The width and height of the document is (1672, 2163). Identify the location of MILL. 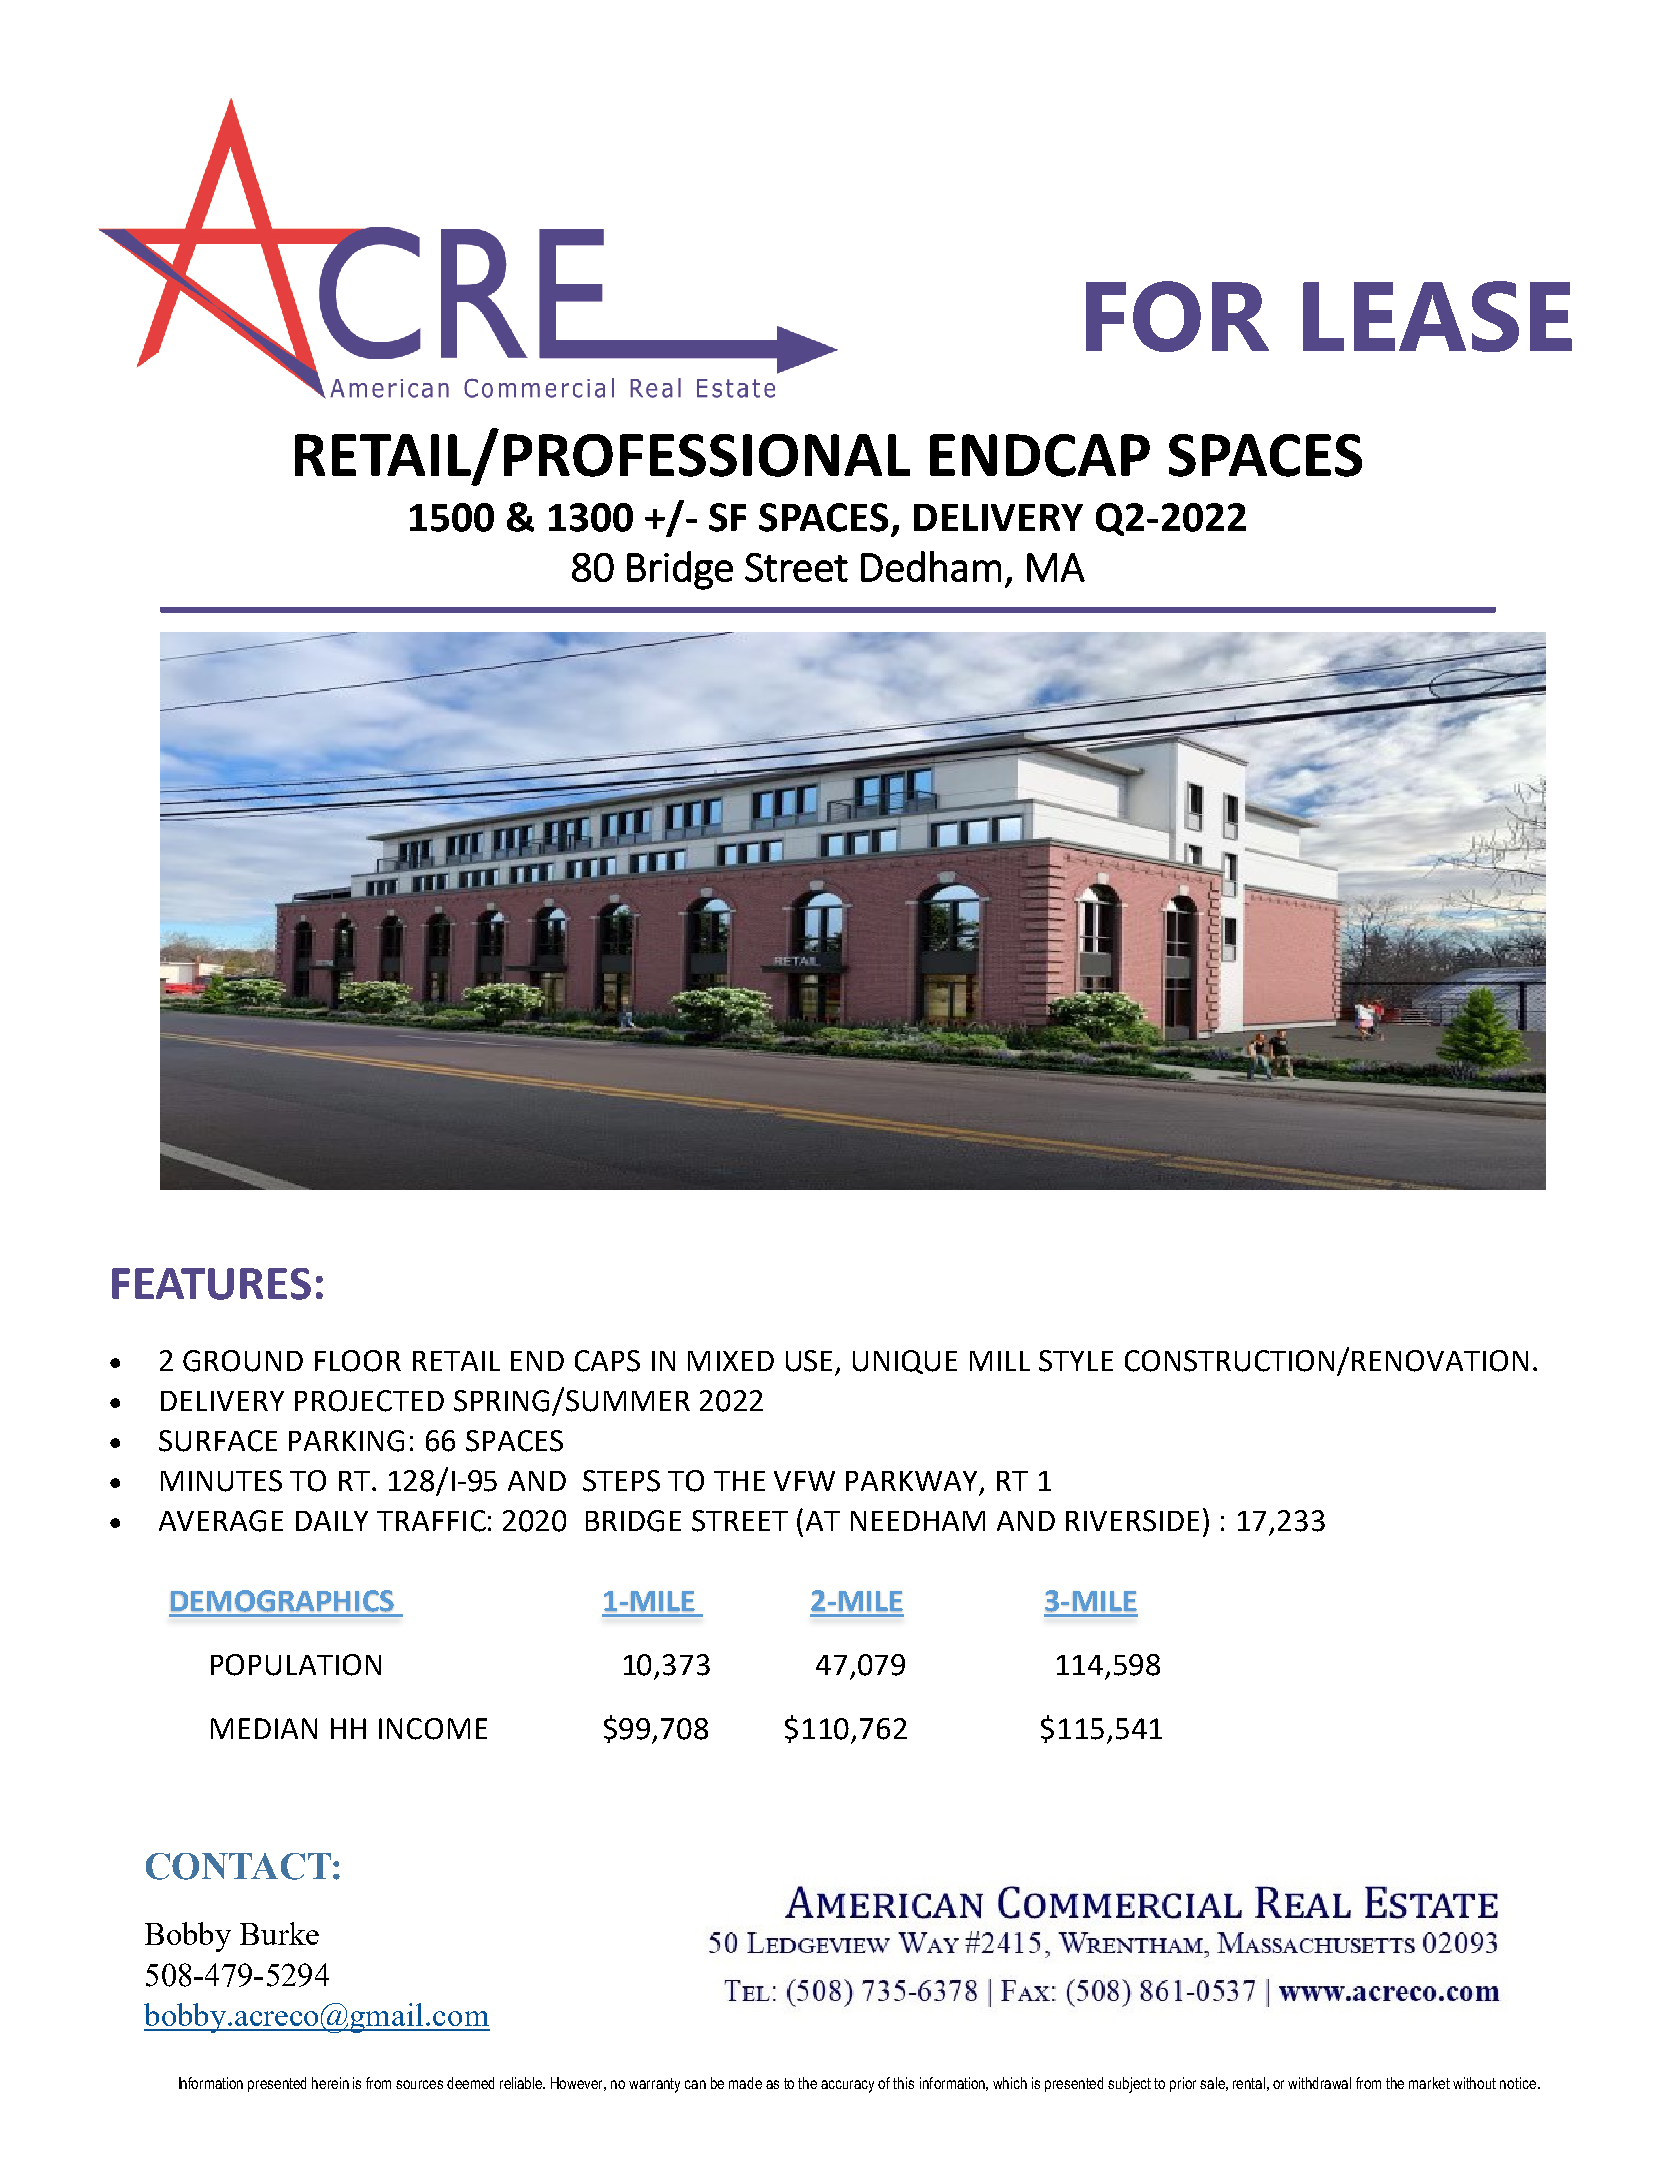
(1000, 1361).
